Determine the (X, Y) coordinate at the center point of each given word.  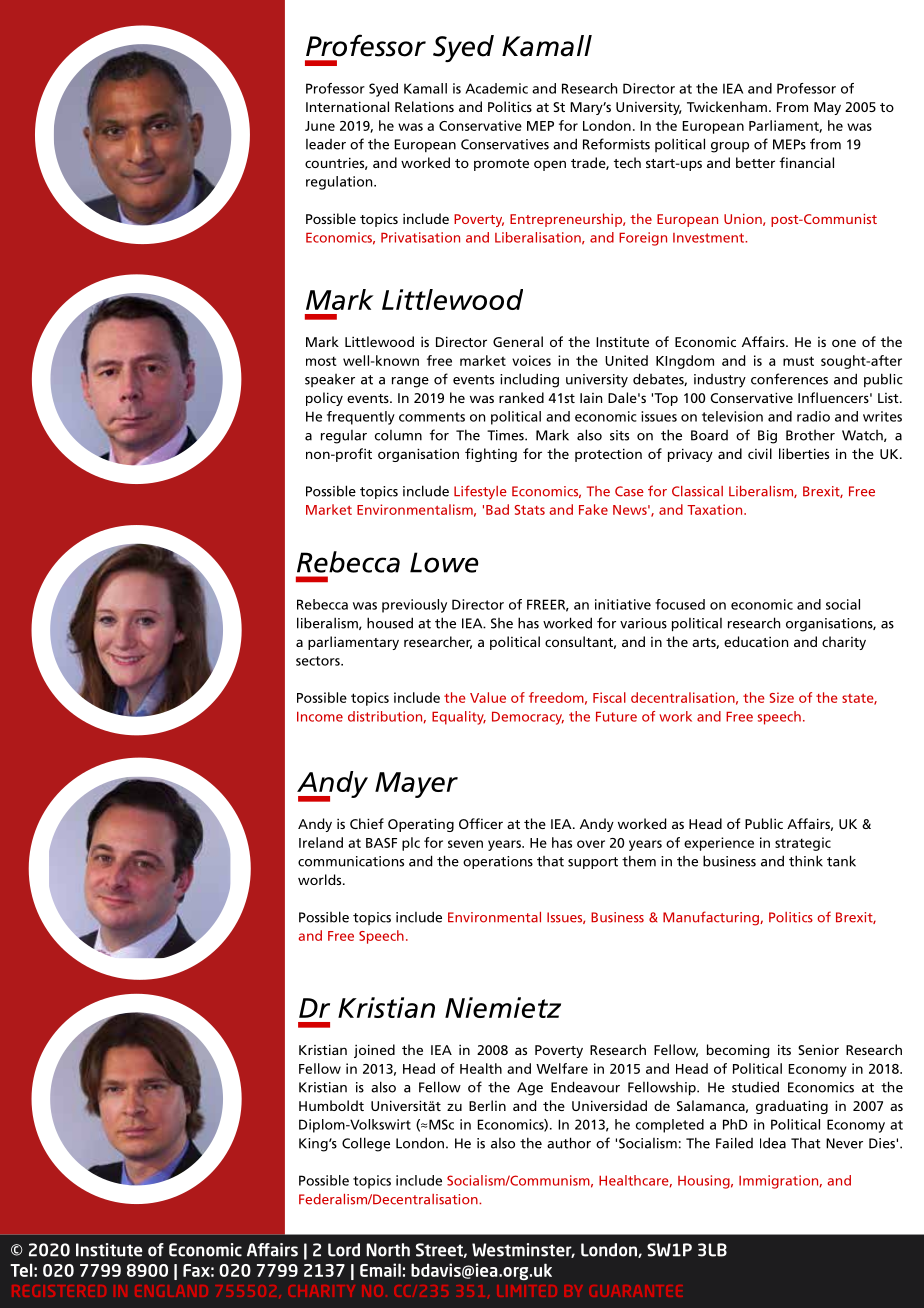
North (388, 1250)
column (398, 435)
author (569, 1143)
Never (844, 1143)
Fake (593, 509)
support (593, 863)
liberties (804, 453)
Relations (424, 106)
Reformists (616, 144)
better (755, 162)
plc (411, 844)
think (806, 861)
